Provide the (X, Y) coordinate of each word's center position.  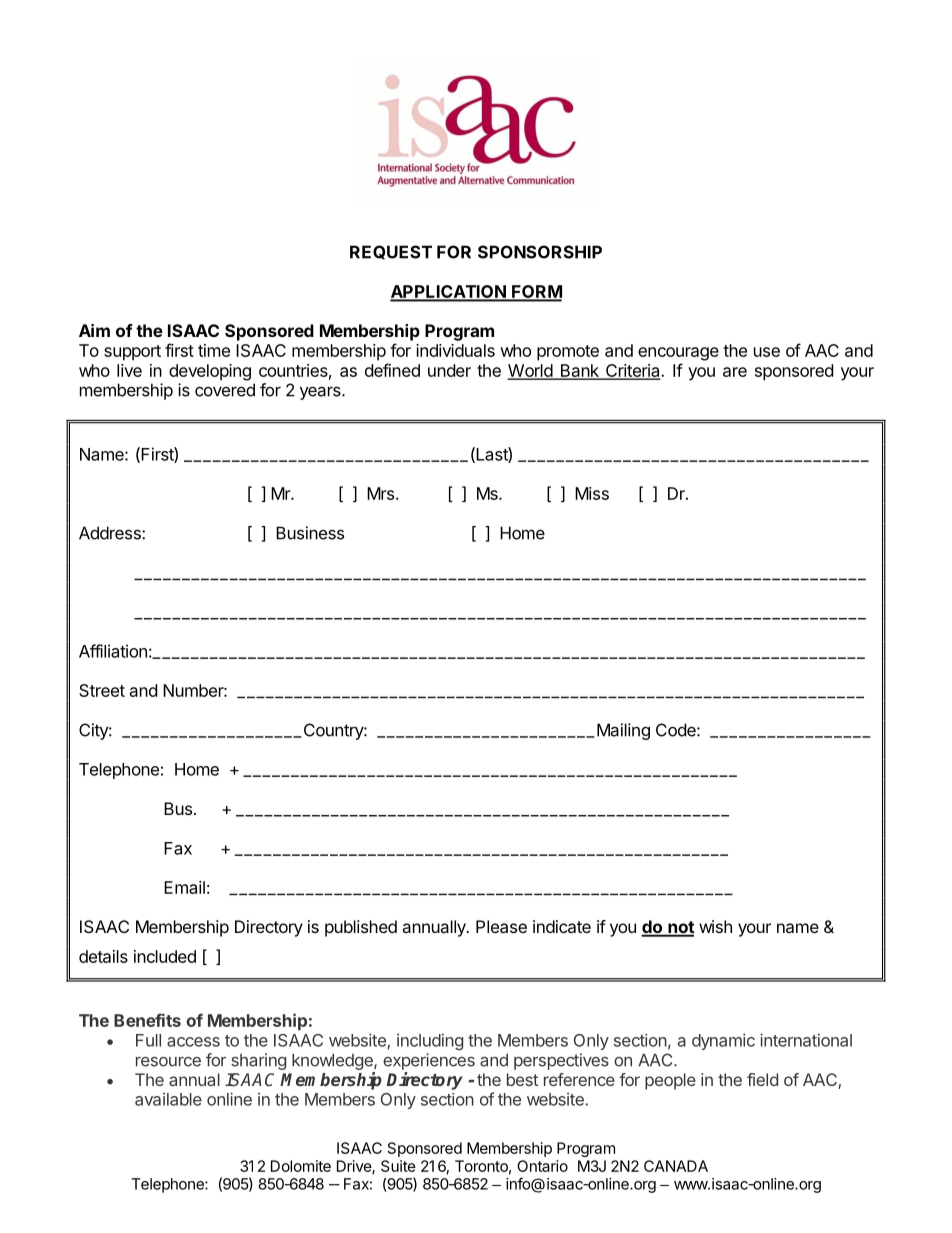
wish (715, 926)
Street (102, 690)
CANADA (676, 1166)
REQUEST (391, 252)
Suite (398, 1166)
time (214, 350)
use (767, 352)
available (168, 1099)
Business (310, 533)
